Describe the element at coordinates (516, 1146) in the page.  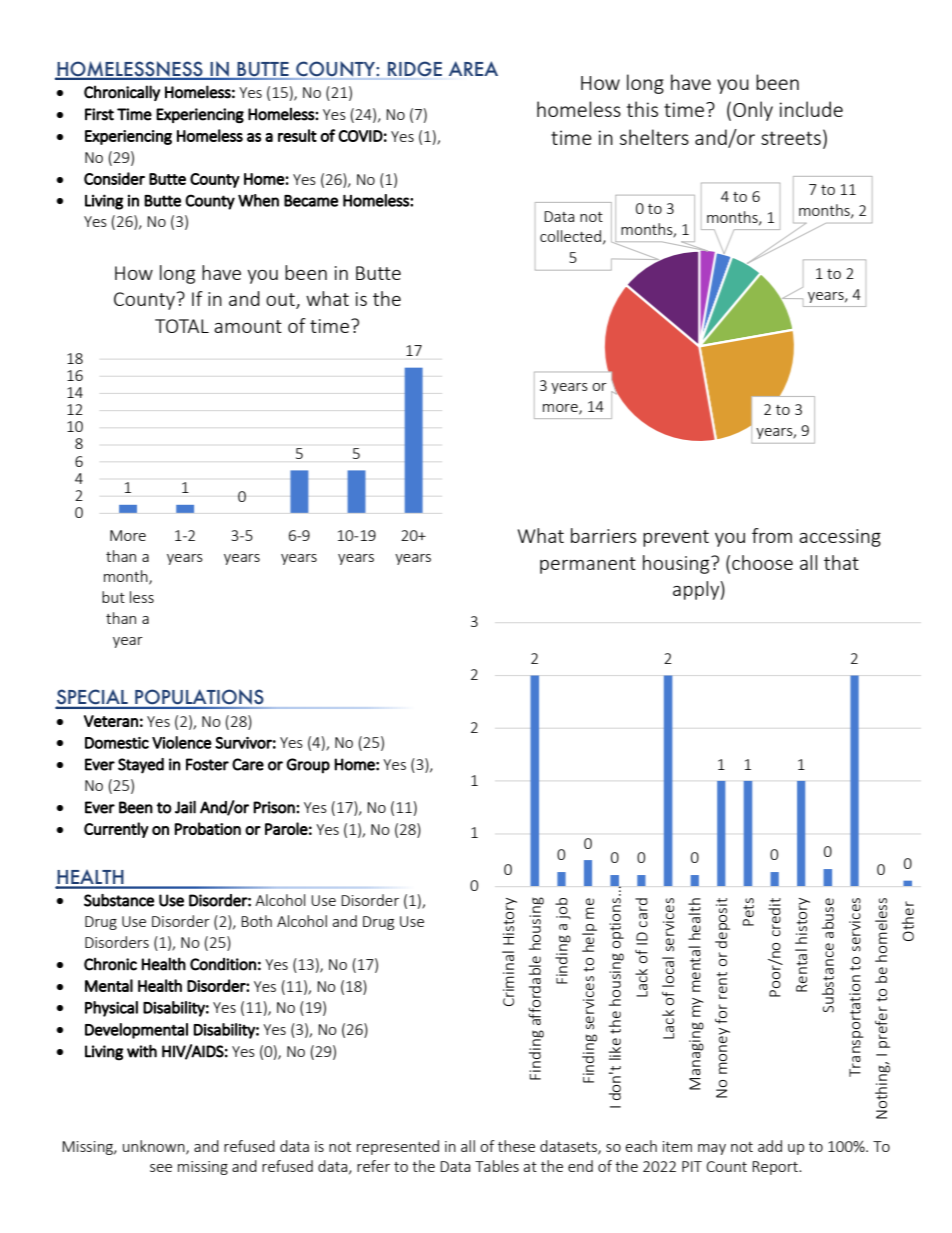
I see `these` at that location.
